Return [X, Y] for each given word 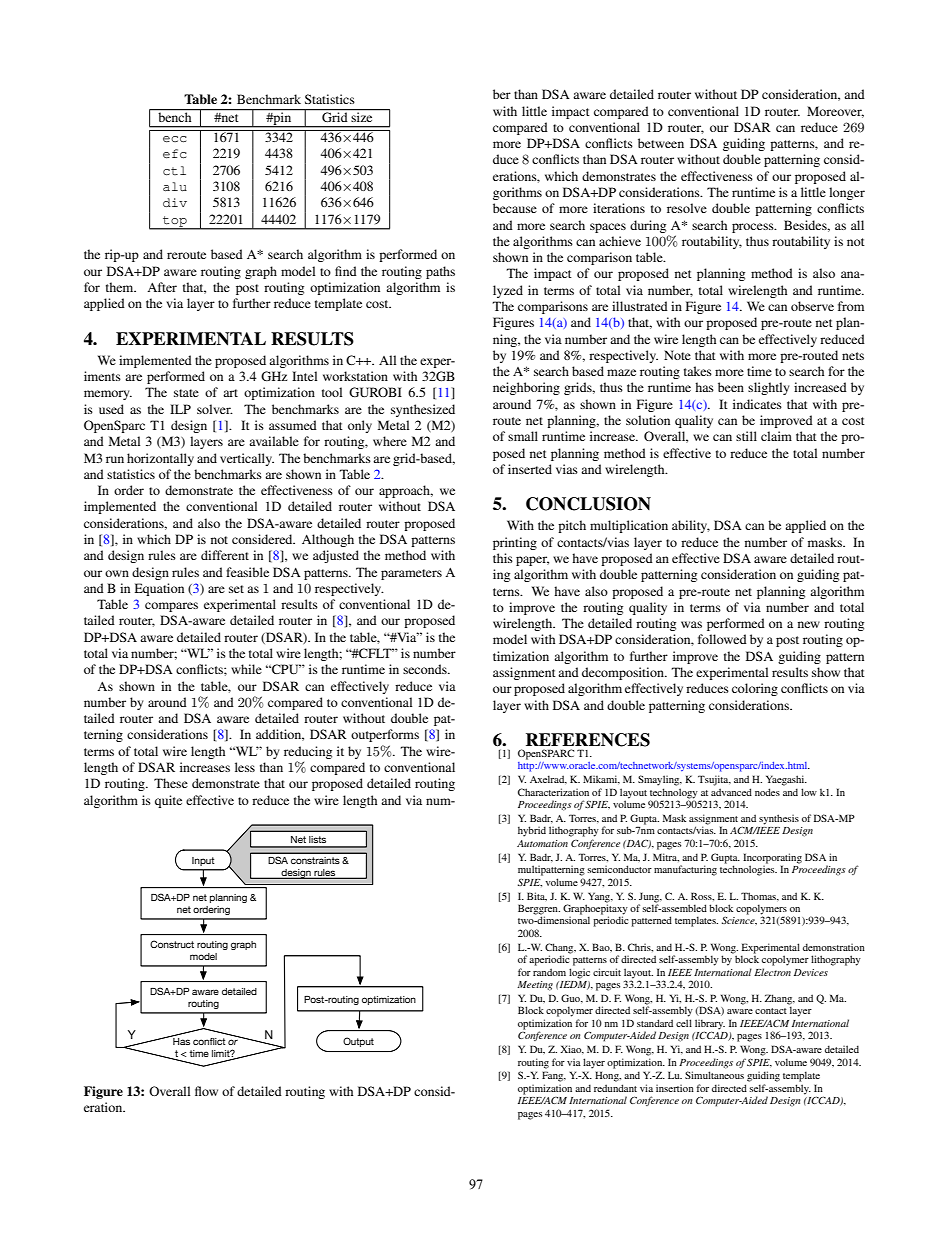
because [515, 208]
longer [847, 193]
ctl [174, 170]
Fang [554, 1076]
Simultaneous [714, 1075]
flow [206, 1091]
